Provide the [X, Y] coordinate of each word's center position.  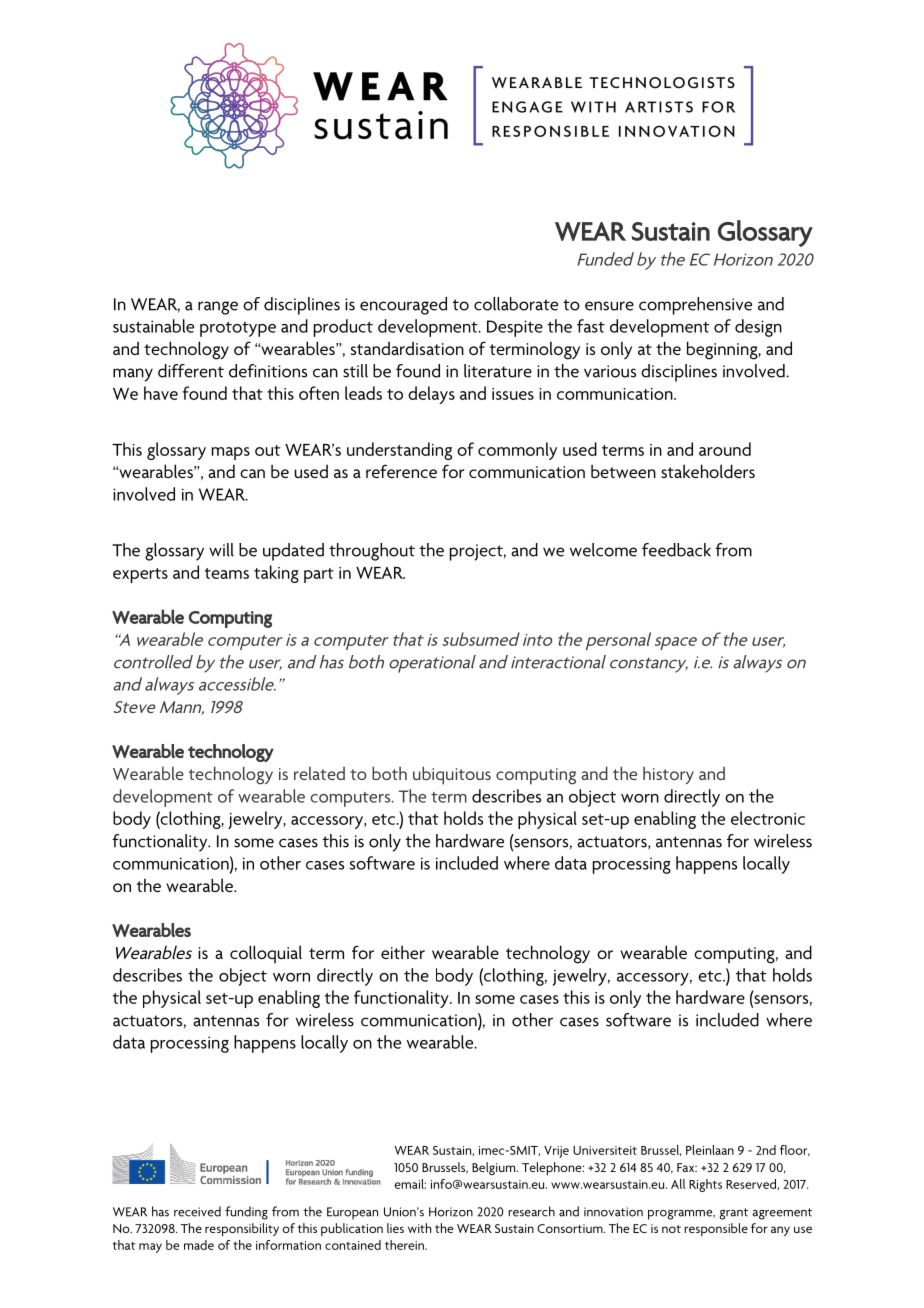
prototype [238, 329]
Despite [515, 328]
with [420, 1228]
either [403, 952]
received [197, 1211]
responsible [716, 1229]
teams [227, 573]
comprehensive [695, 306]
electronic [768, 818]
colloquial [266, 954]
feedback [676, 550]
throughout [372, 552]
